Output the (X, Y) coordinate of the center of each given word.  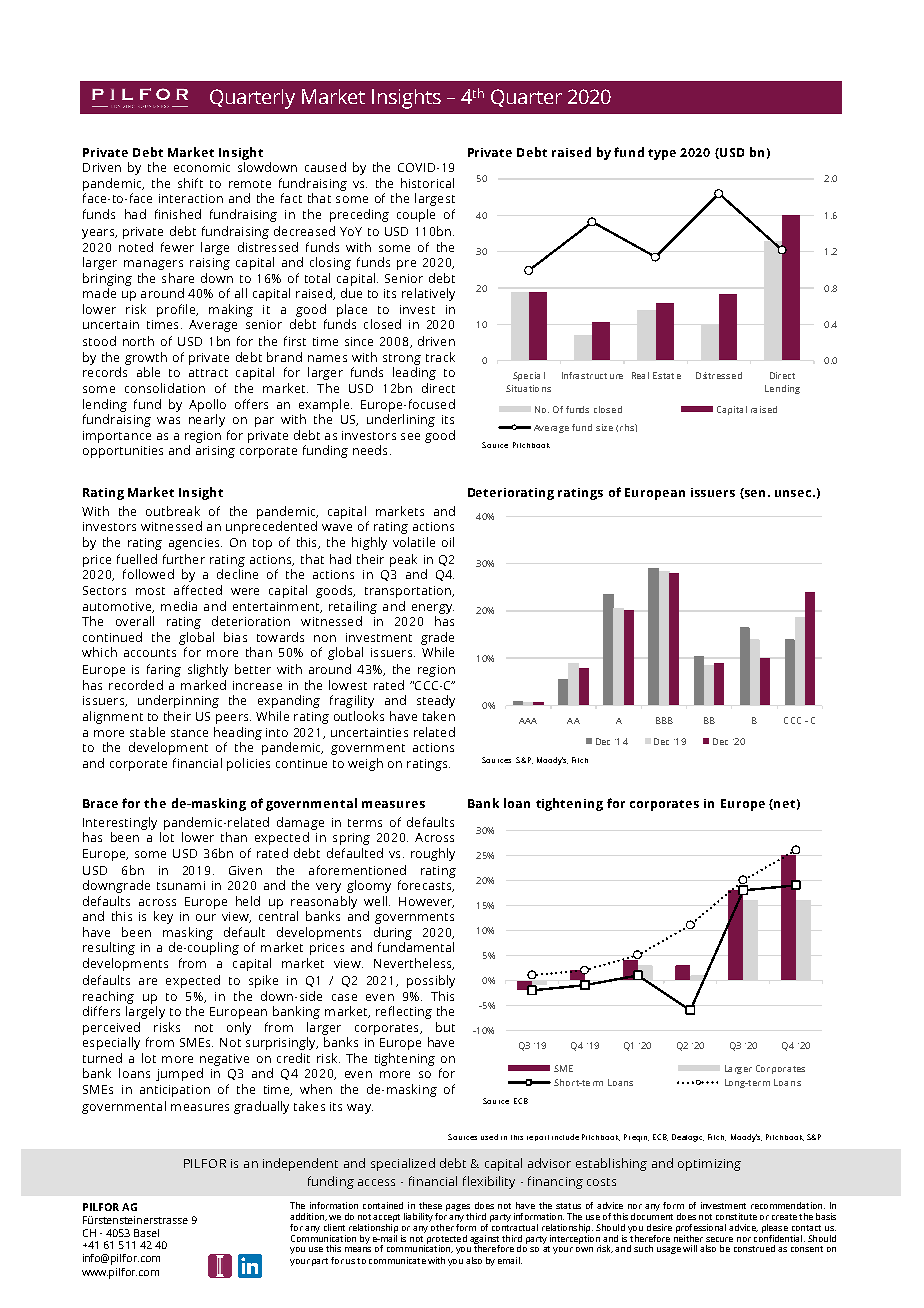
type (662, 154)
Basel (146, 1233)
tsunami (181, 885)
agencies (195, 544)
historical (427, 183)
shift (190, 183)
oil (448, 542)
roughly (433, 854)
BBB (664, 720)
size (604, 427)
